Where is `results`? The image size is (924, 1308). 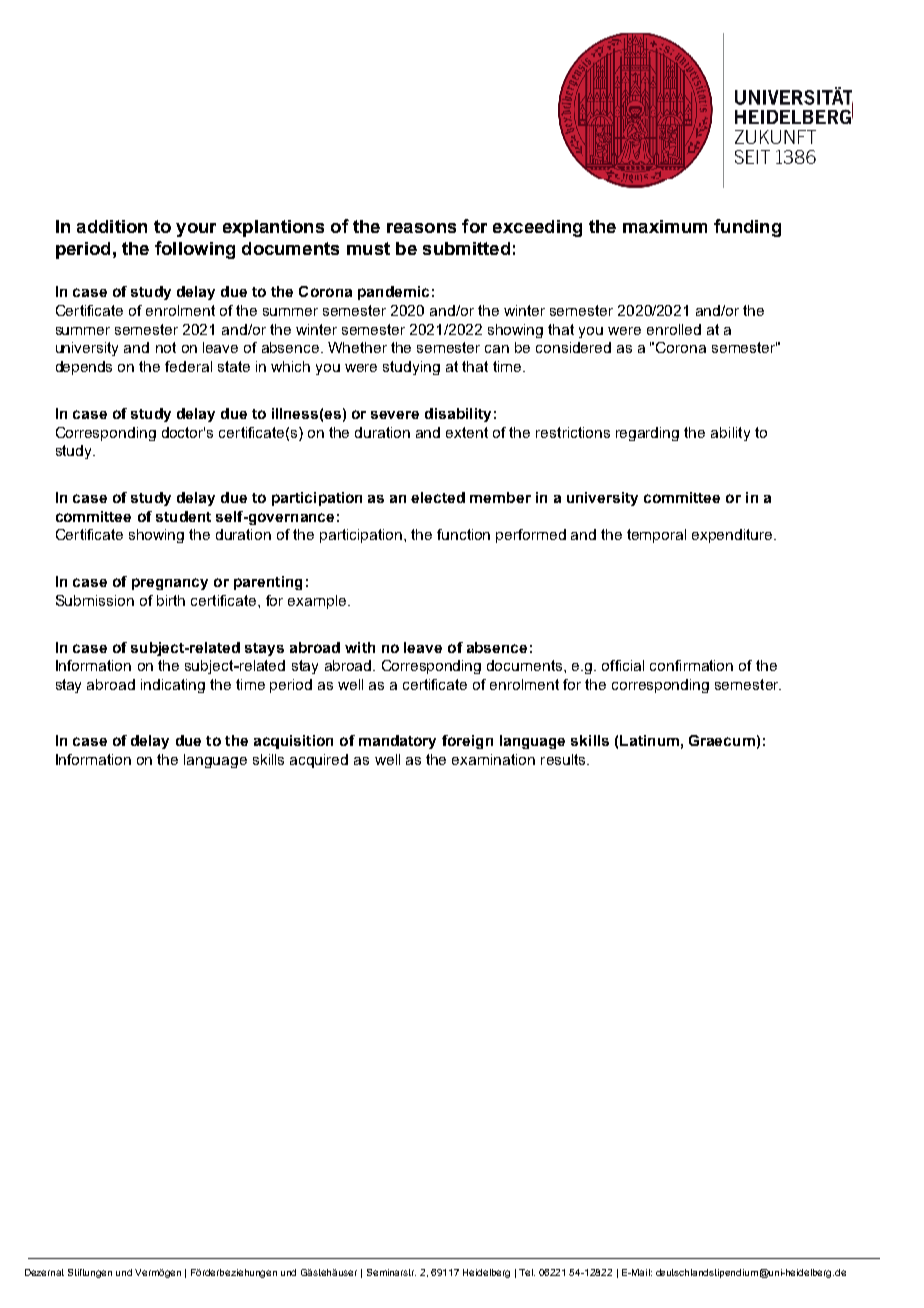
results is located at coordinates (564, 759).
